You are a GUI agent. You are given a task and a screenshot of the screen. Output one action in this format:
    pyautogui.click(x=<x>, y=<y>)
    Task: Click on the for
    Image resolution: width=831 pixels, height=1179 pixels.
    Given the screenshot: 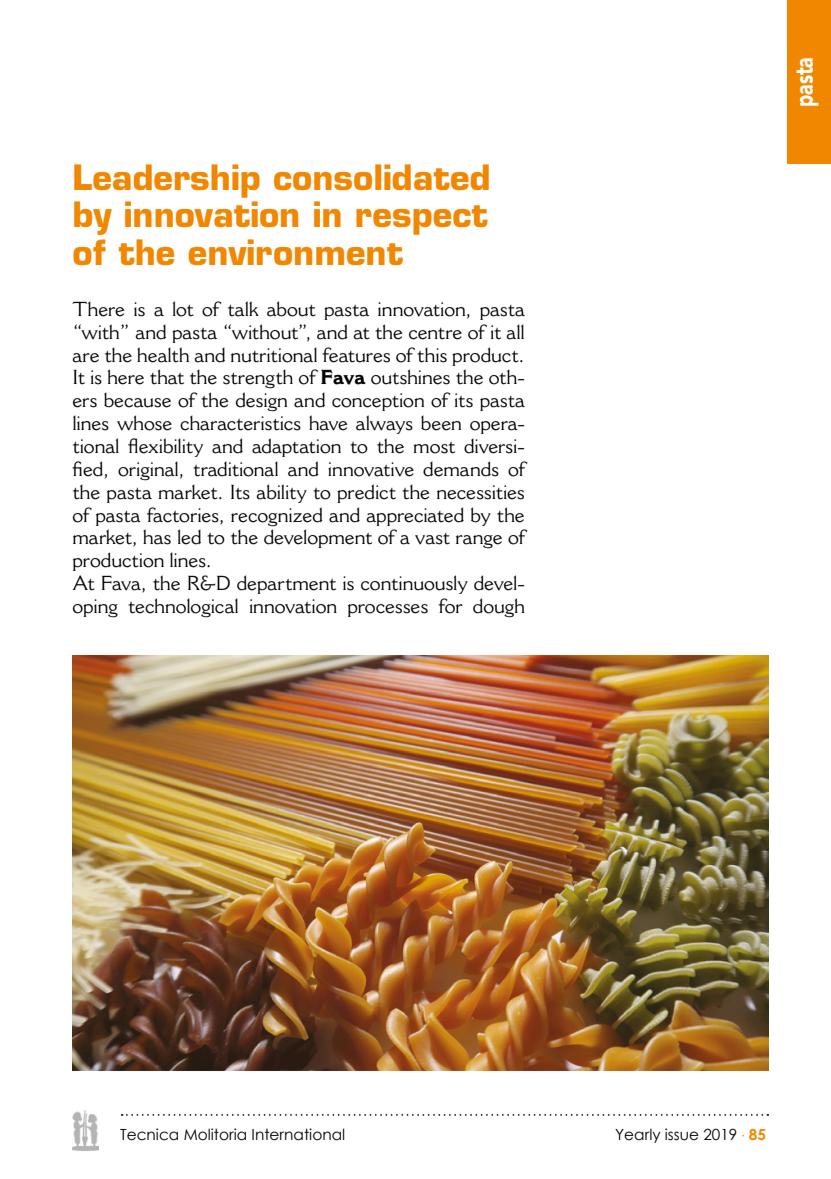 What is the action you would take?
    pyautogui.click(x=450, y=606)
